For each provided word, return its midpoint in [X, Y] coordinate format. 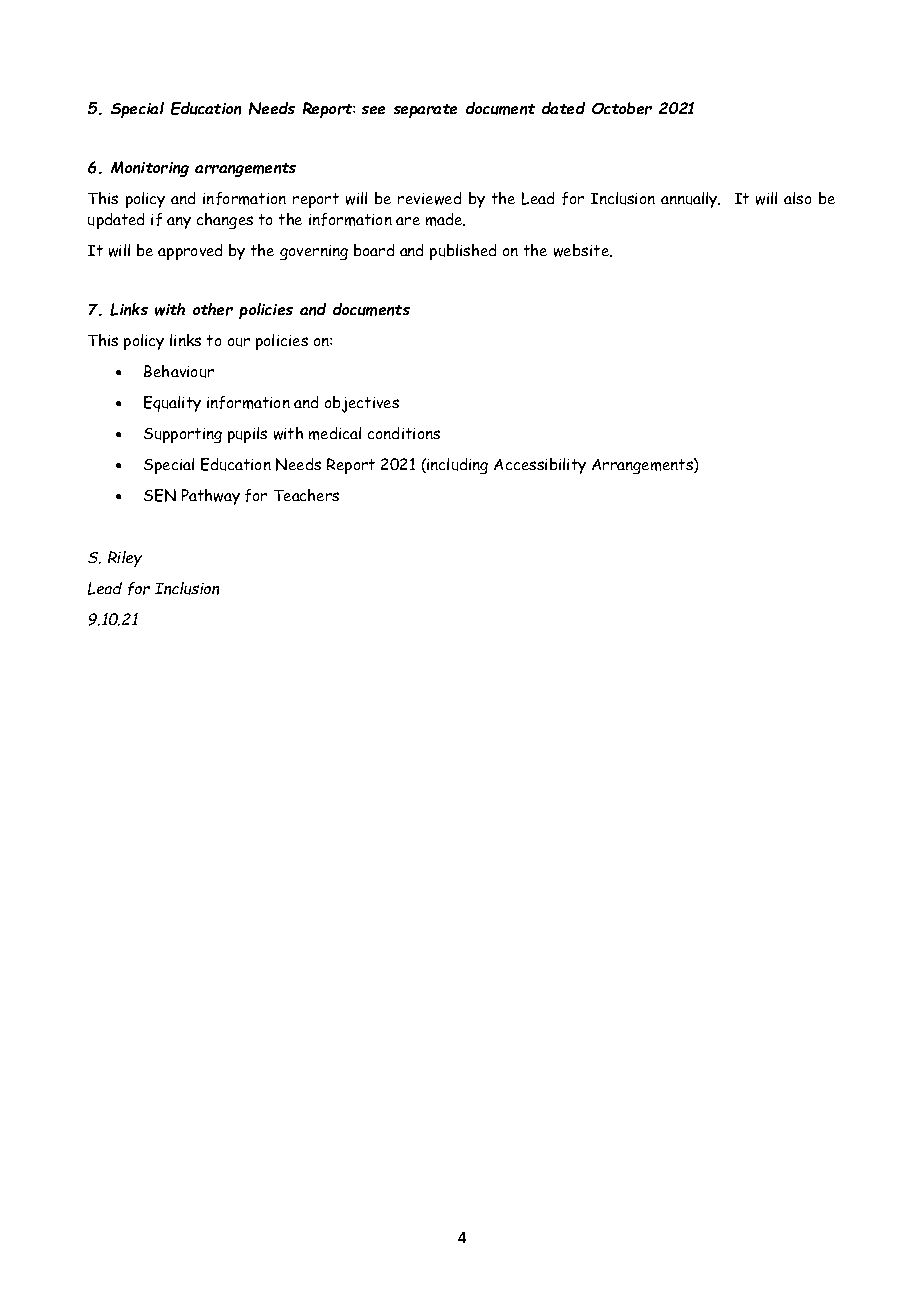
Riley [125, 559]
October [622, 108]
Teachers [306, 495]
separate [425, 111]
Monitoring [150, 169]
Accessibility [540, 466]
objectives [362, 404]
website [583, 250]
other [213, 309]
